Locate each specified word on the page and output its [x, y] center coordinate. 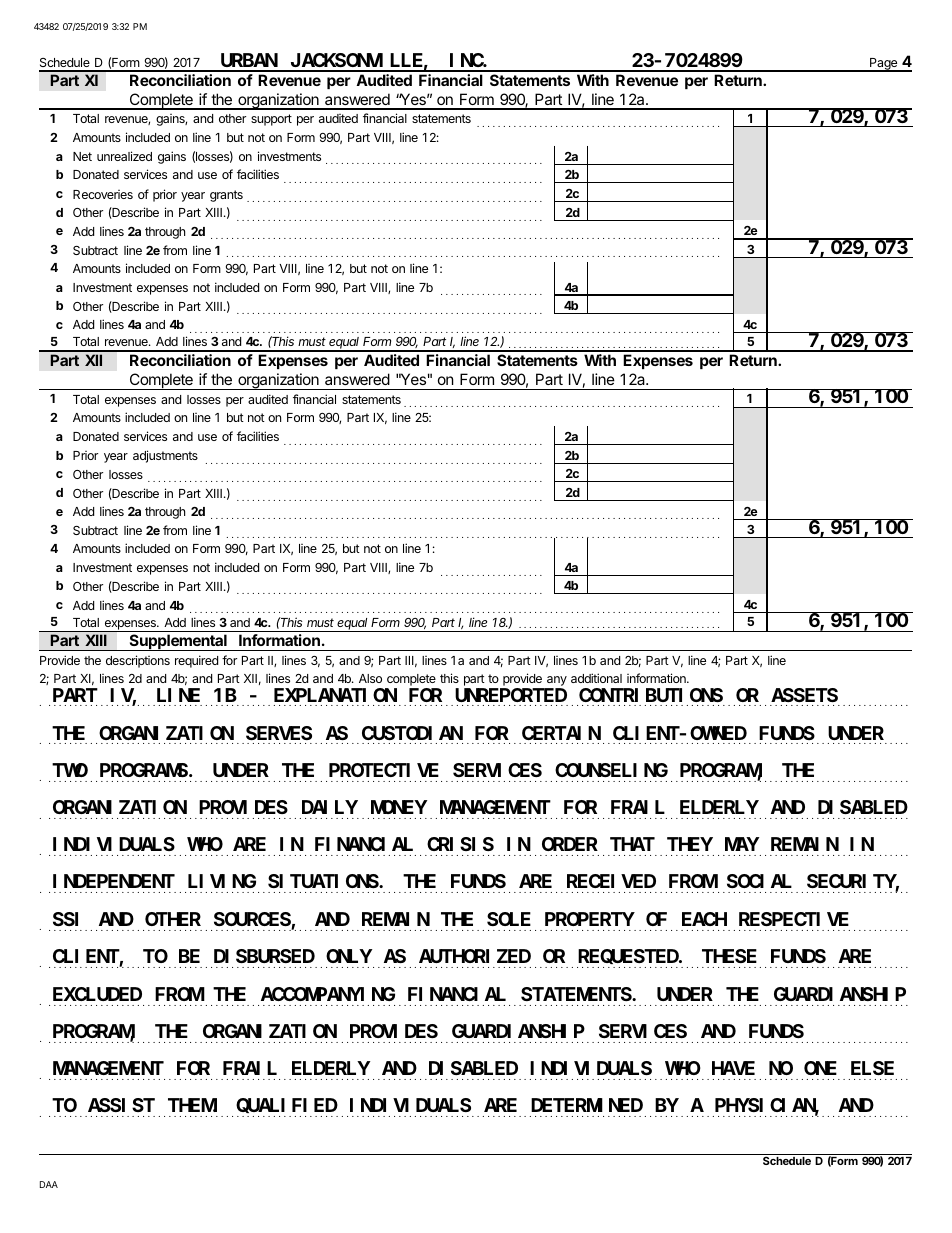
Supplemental [178, 642]
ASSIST [121, 1105]
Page [884, 65]
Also [370, 678]
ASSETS [804, 695]
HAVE [733, 1068]
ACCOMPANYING [328, 994]
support [271, 120]
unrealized [124, 156]
